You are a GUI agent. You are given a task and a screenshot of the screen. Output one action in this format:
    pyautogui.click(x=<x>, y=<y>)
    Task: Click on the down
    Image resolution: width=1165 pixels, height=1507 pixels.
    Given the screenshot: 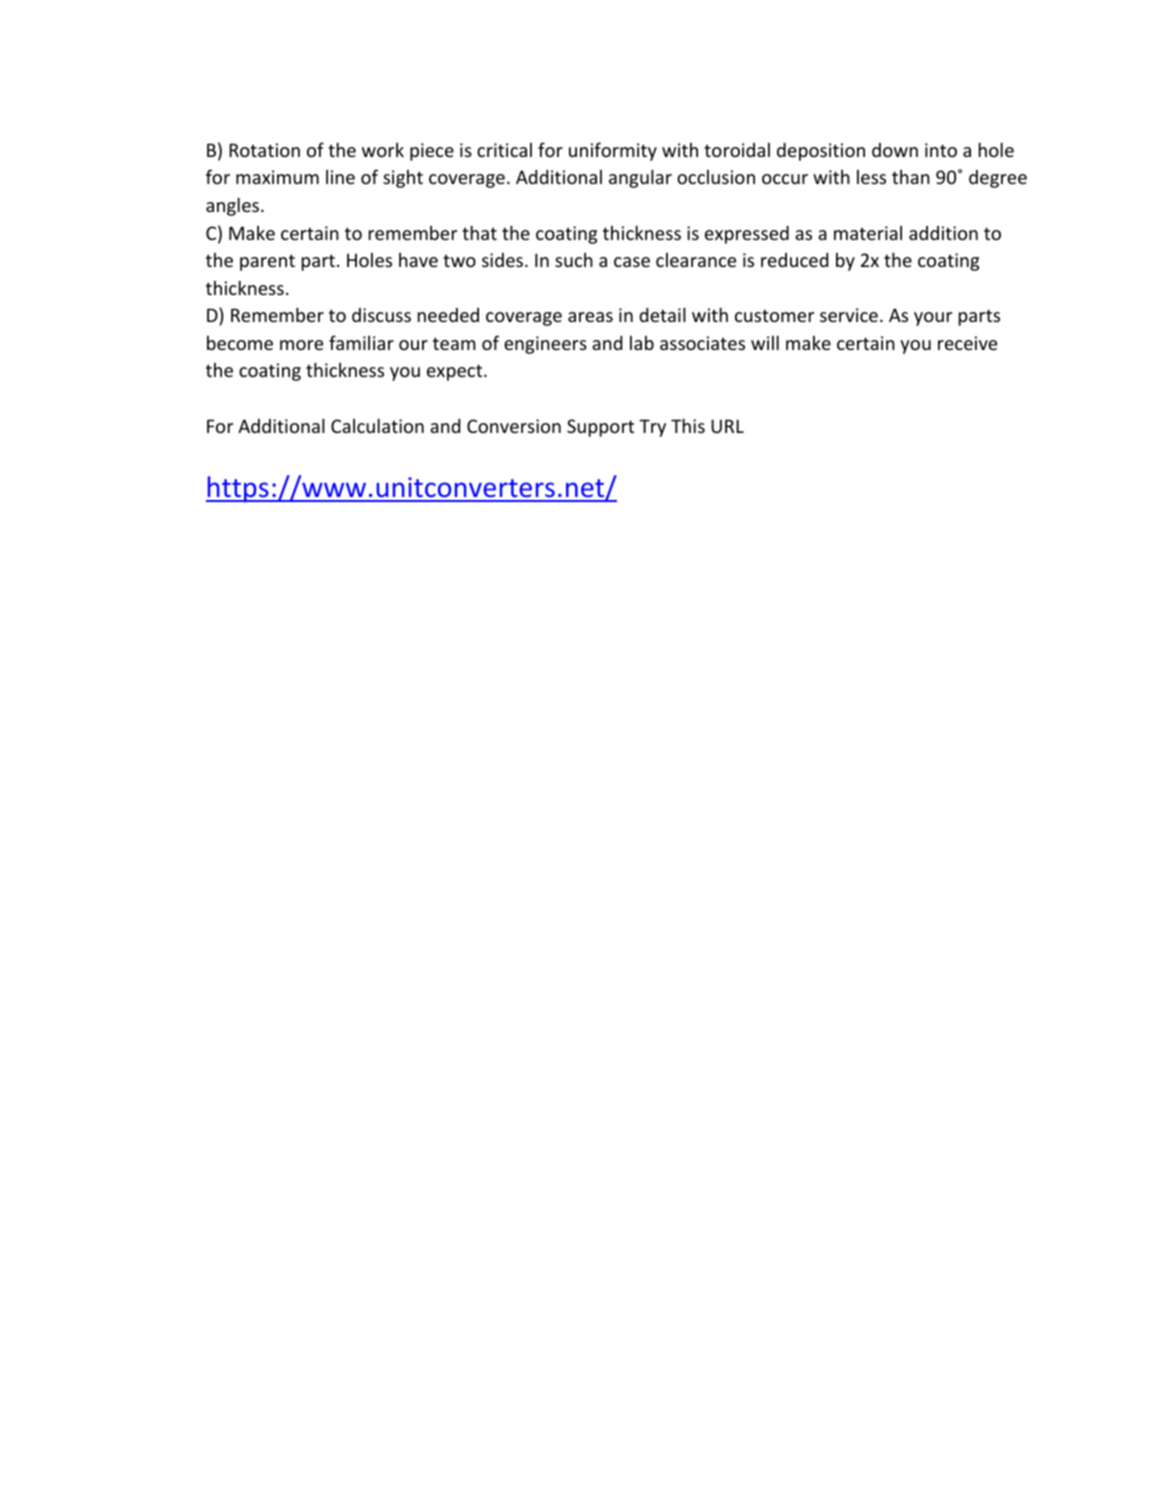 What is the action you would take?
    pyautogui.click(x=895, y=150)
